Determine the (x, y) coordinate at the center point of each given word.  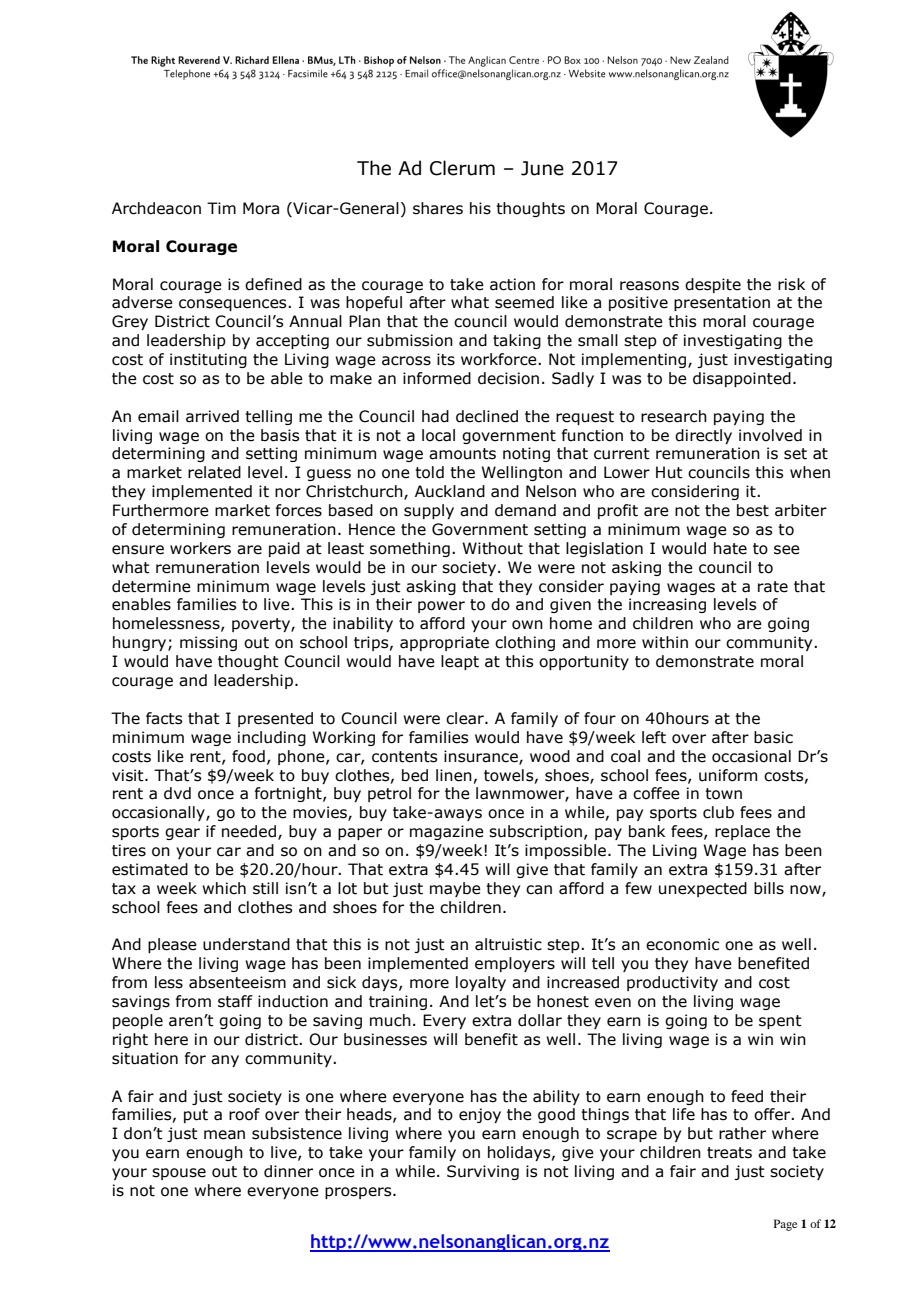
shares (438, 208)
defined (273, 284)
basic (773, 737)
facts (164, 718)
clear (466, 718)
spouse (179, 1174)
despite (713, 285)
